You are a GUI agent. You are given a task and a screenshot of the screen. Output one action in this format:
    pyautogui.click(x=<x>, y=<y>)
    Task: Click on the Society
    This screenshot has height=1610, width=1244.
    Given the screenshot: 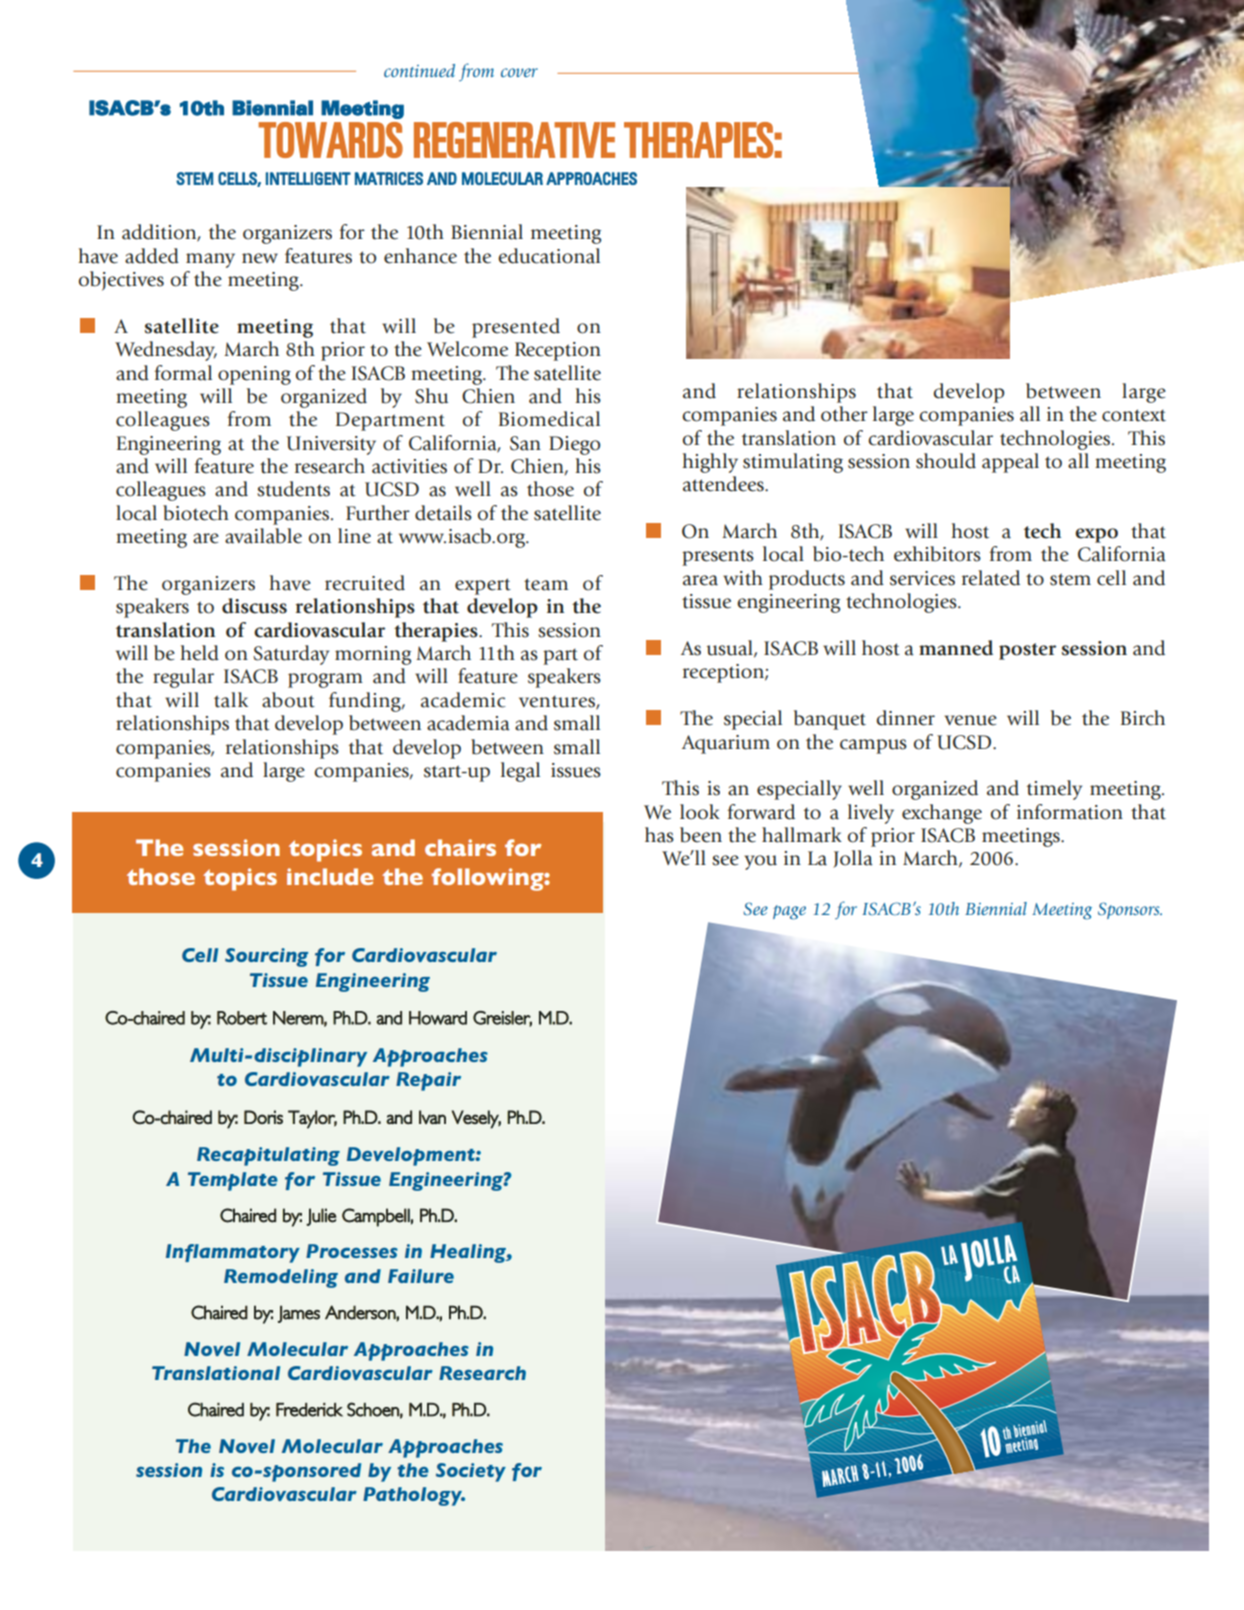 What is the action you would take?
    pyautogui.click(x=471, y=1472)
